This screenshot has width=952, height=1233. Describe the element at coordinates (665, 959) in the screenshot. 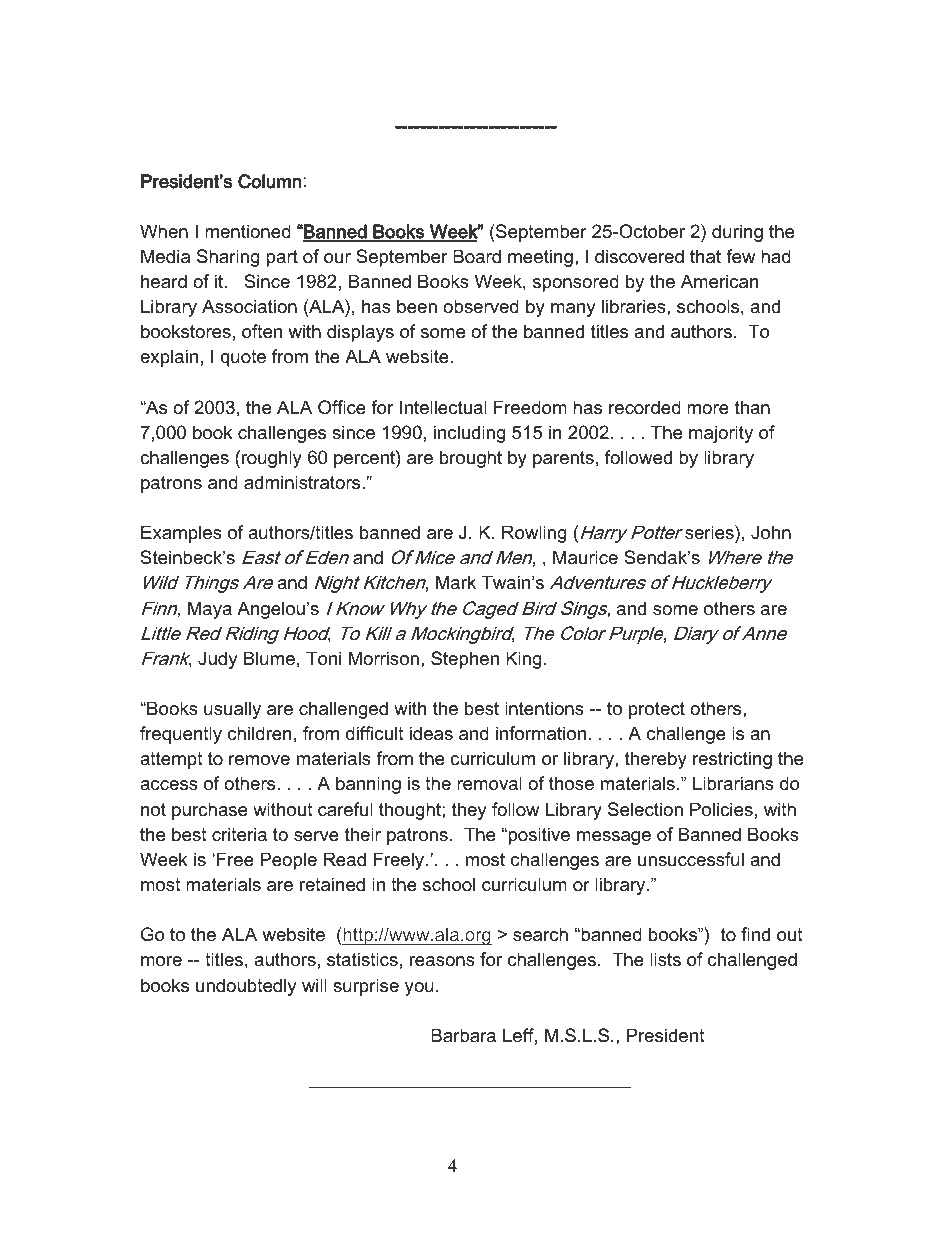

I see `lists` at that location.
